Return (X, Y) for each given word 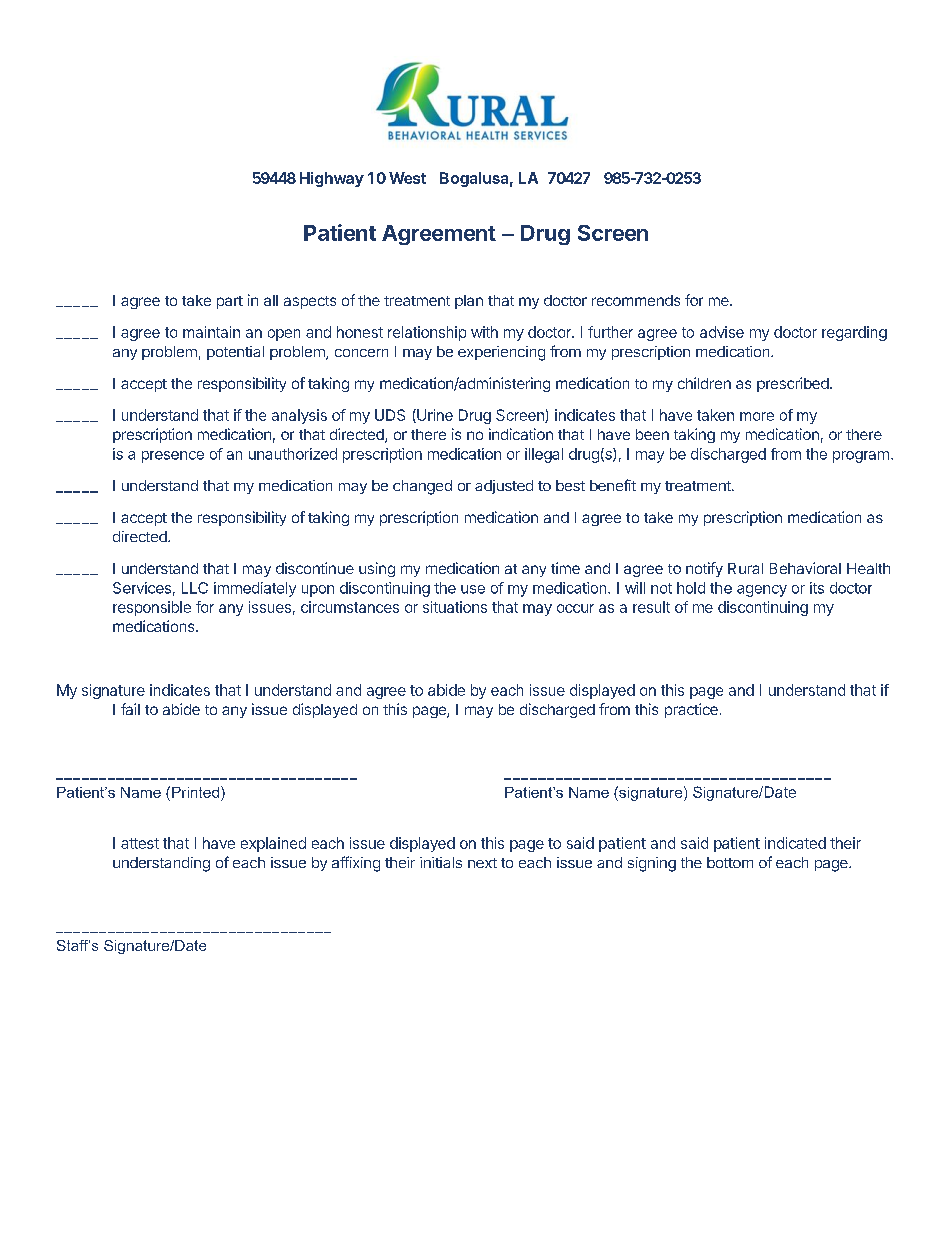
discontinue (315, 568)
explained (273, 844)
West (407, 178)
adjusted (504, 487)
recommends (636, 300)
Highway (332, 179)
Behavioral (805, 568)
